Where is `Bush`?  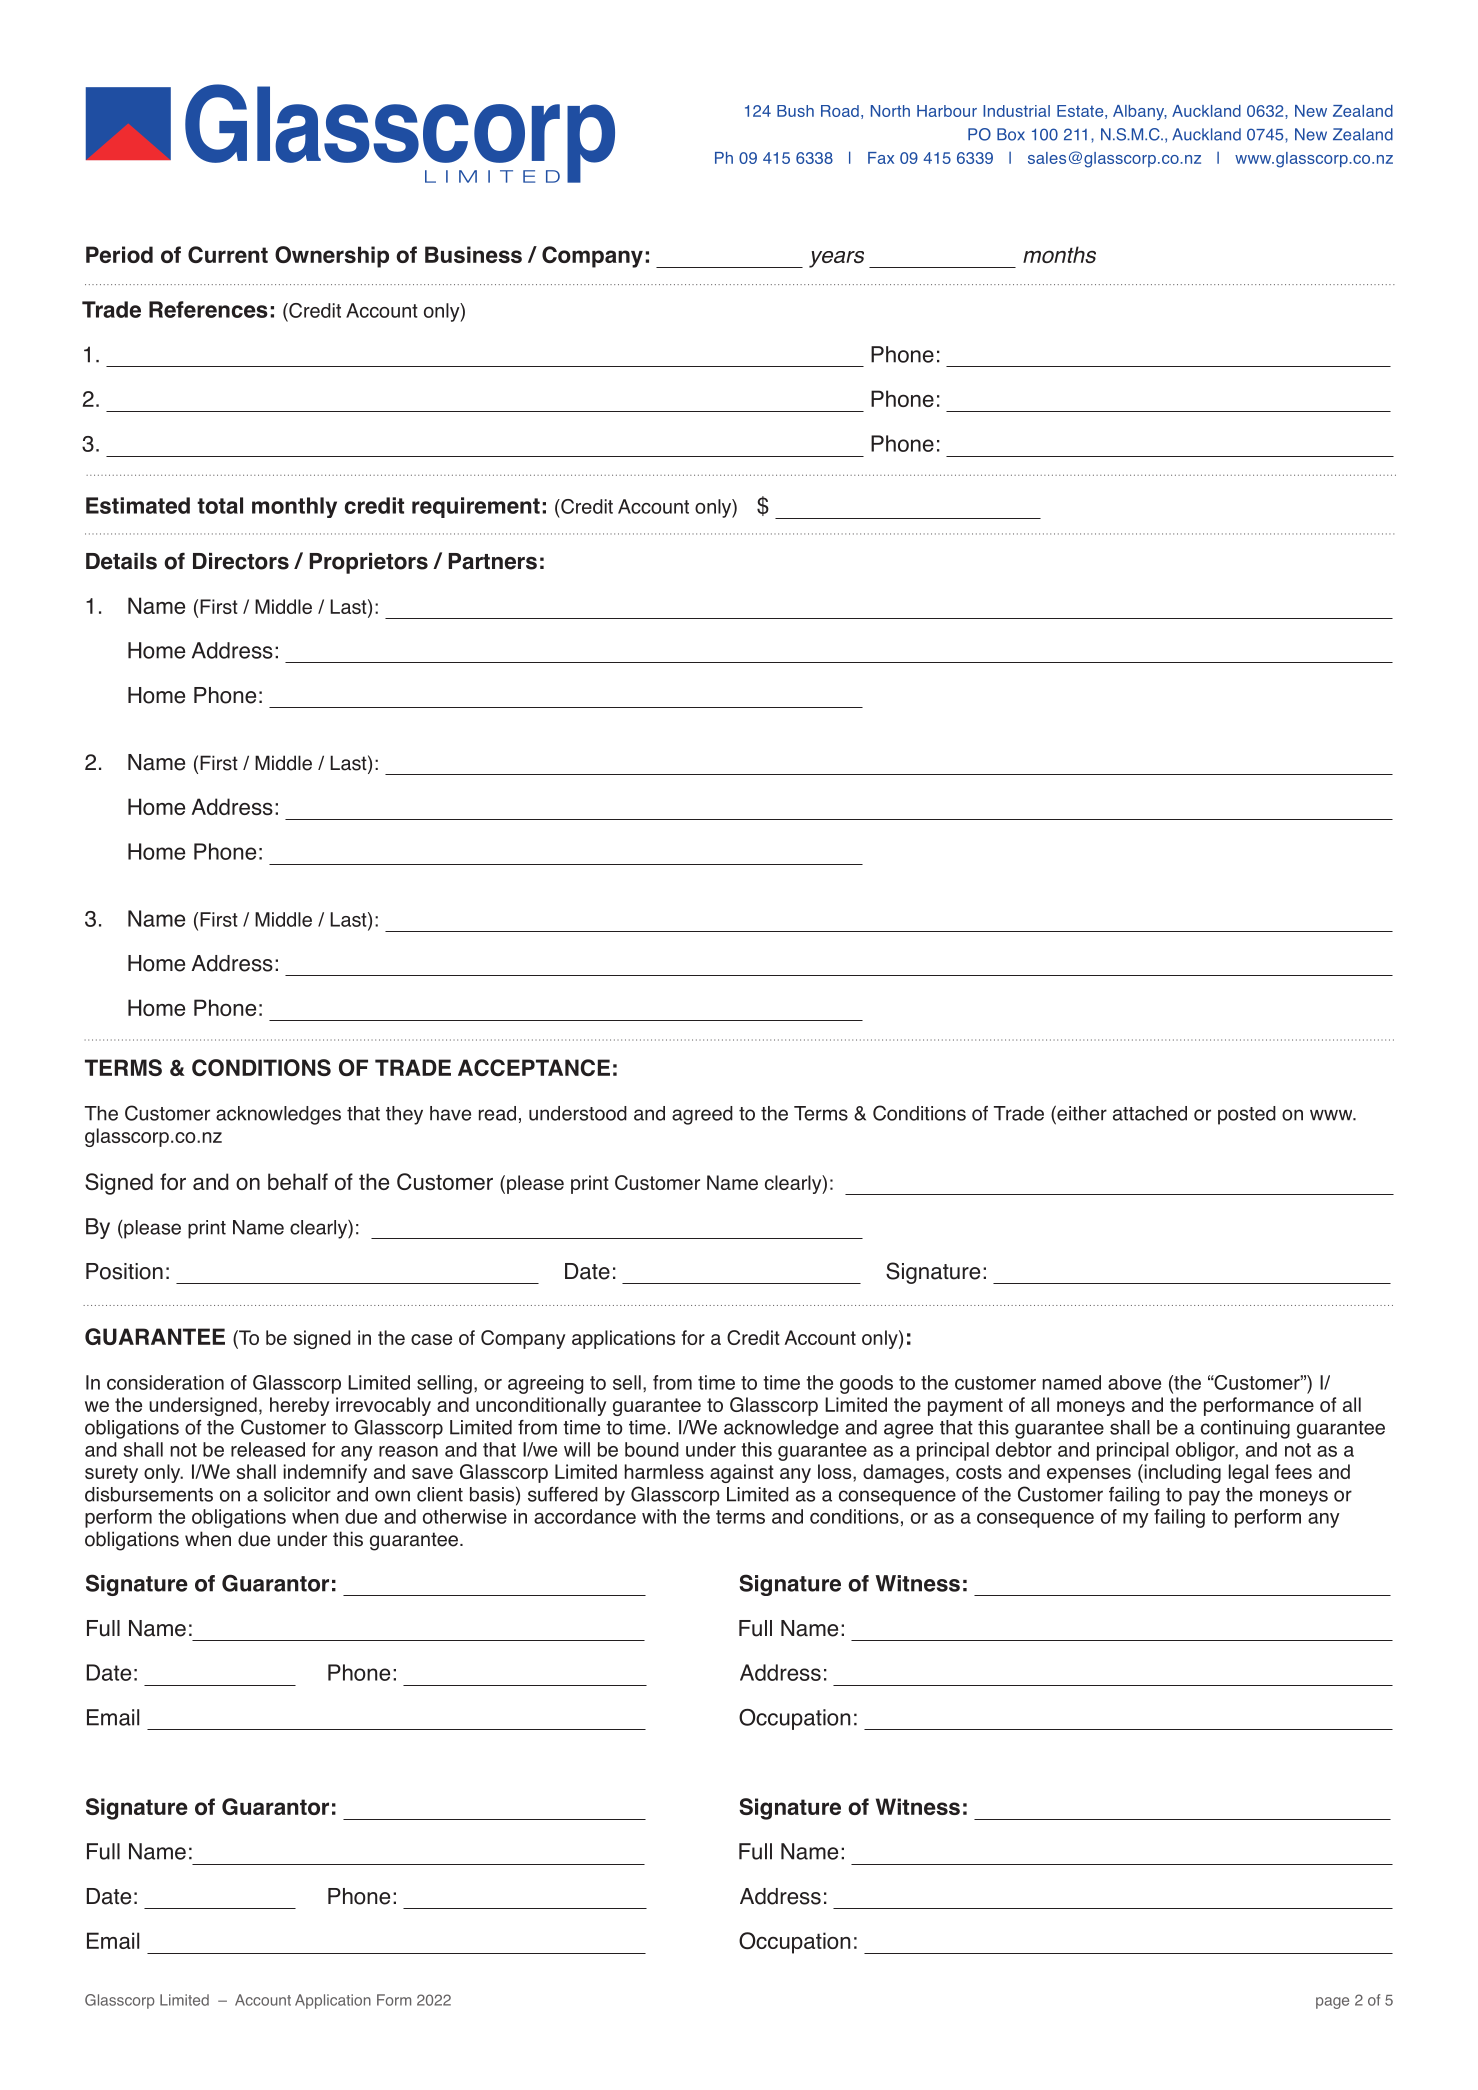 Bush is located at coordinates (795, 111).
